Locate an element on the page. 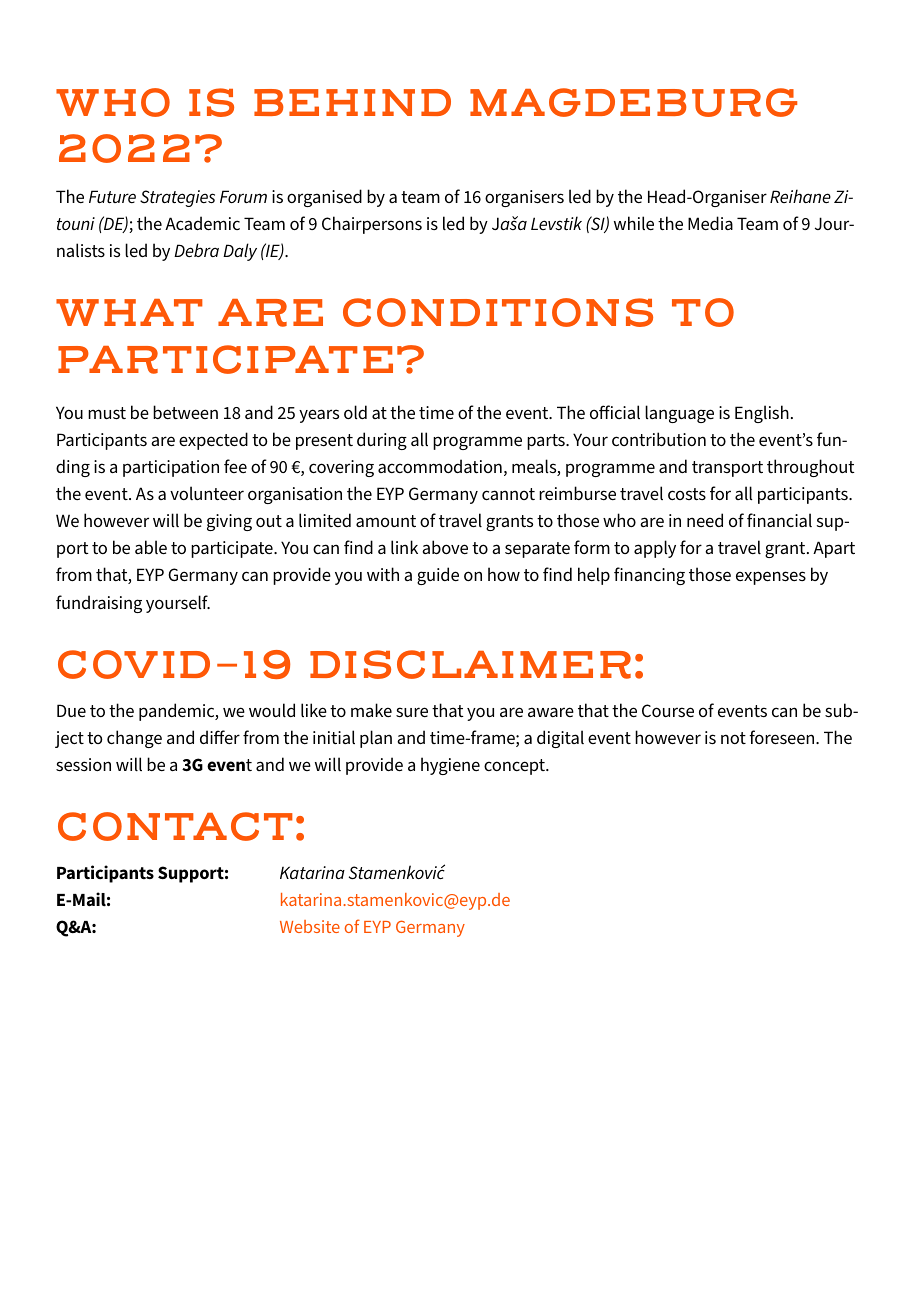 The width and height of the image is (924, 1308). MAGDEBURG is located at coordinates (633, 102).
